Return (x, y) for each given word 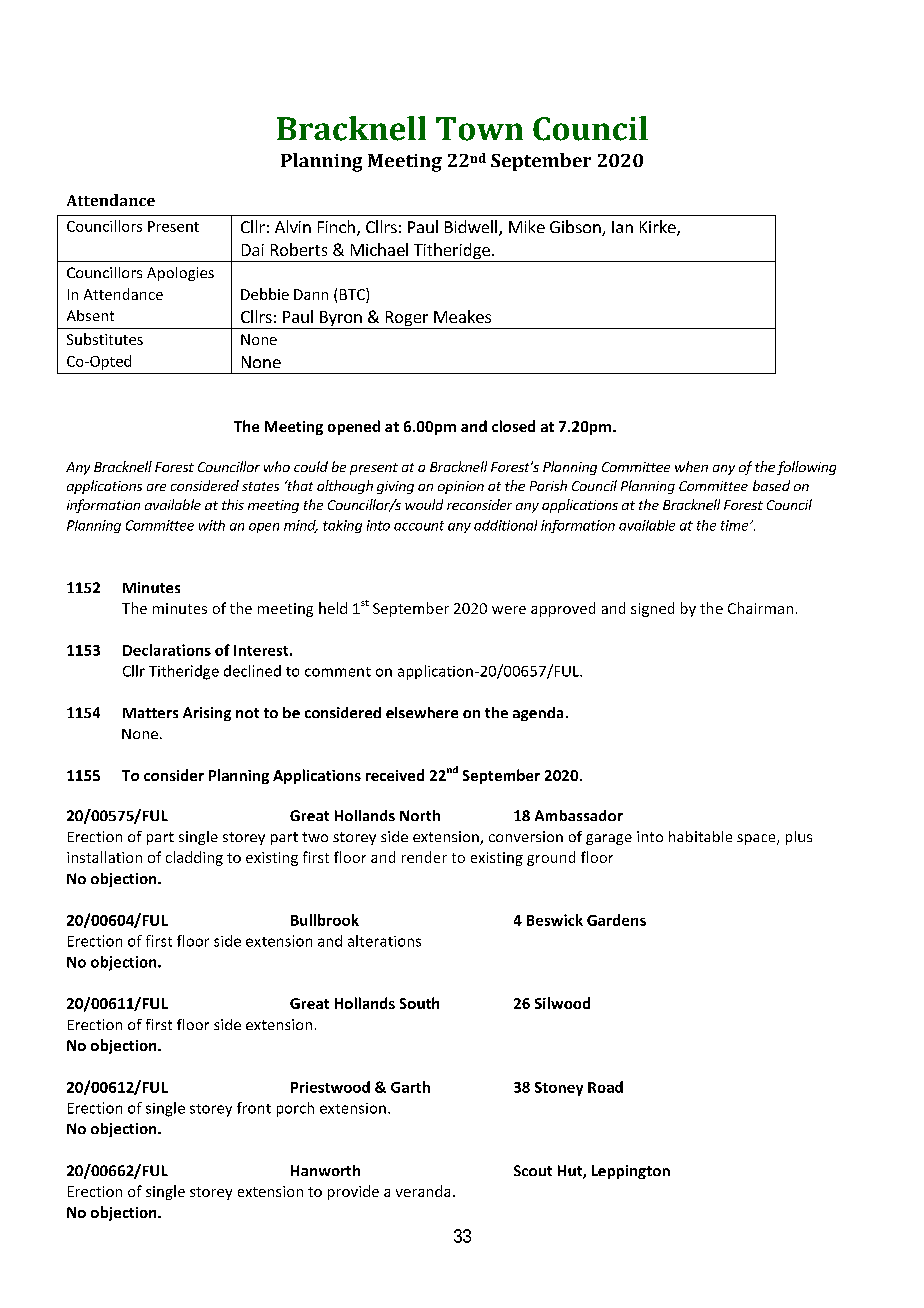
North (420, 815)
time (734, 525)
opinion (461, 487)
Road (605, 1087)
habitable (700, 836)
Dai (253, 250)
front (254, 1108)
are (156, 487)
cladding (194, 858)
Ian (622, 227)
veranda (423, 1191)
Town (479, 129)
